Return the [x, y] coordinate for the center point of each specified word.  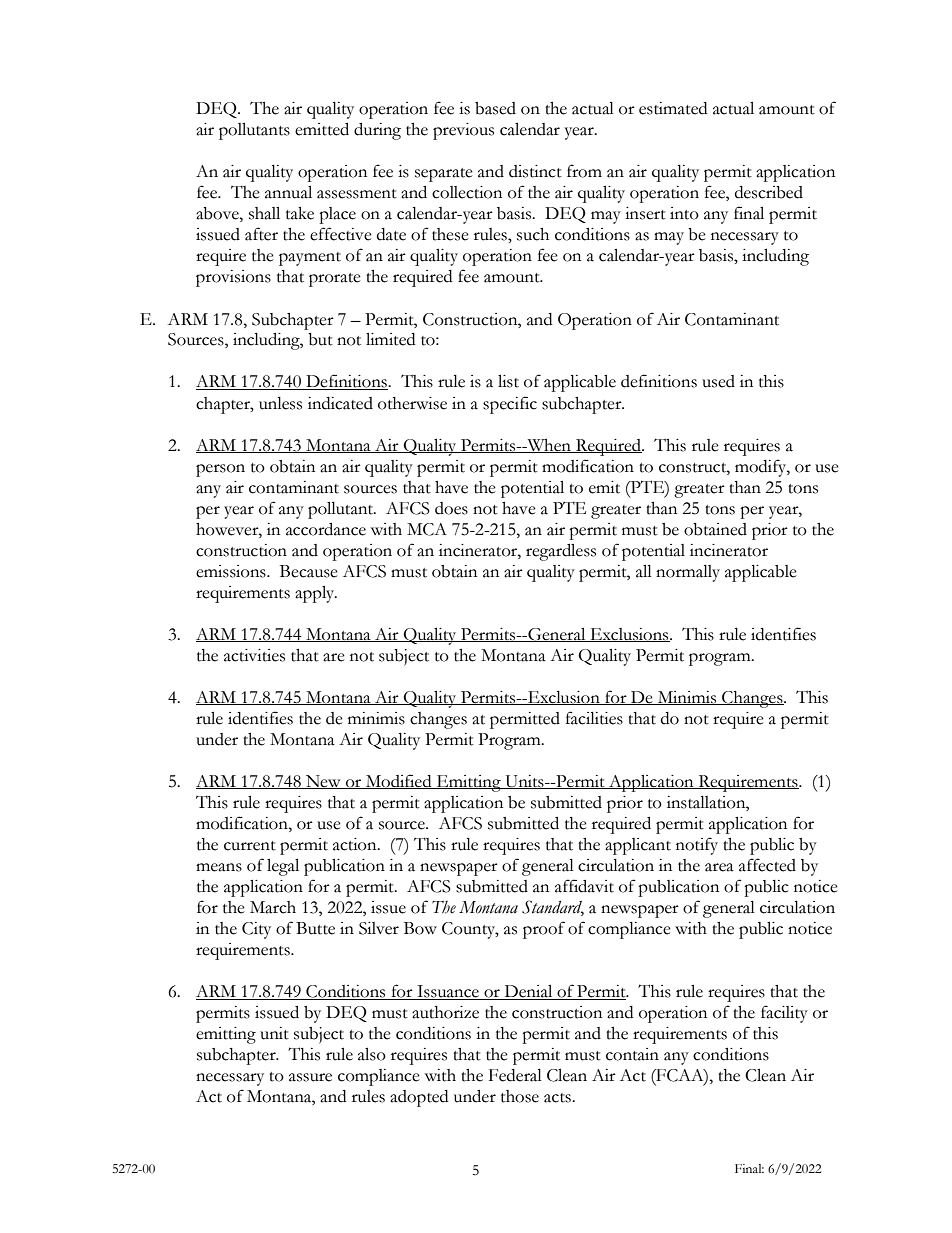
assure [310, 1077]
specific [510, 405]
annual [288, 192]
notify [697, 846]
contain [632, 1054]
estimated [673, 108]
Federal [515, 1075]
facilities [594, 718]
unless [280, 403]
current [250, 846]
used [718, 381]
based [495, 108]
